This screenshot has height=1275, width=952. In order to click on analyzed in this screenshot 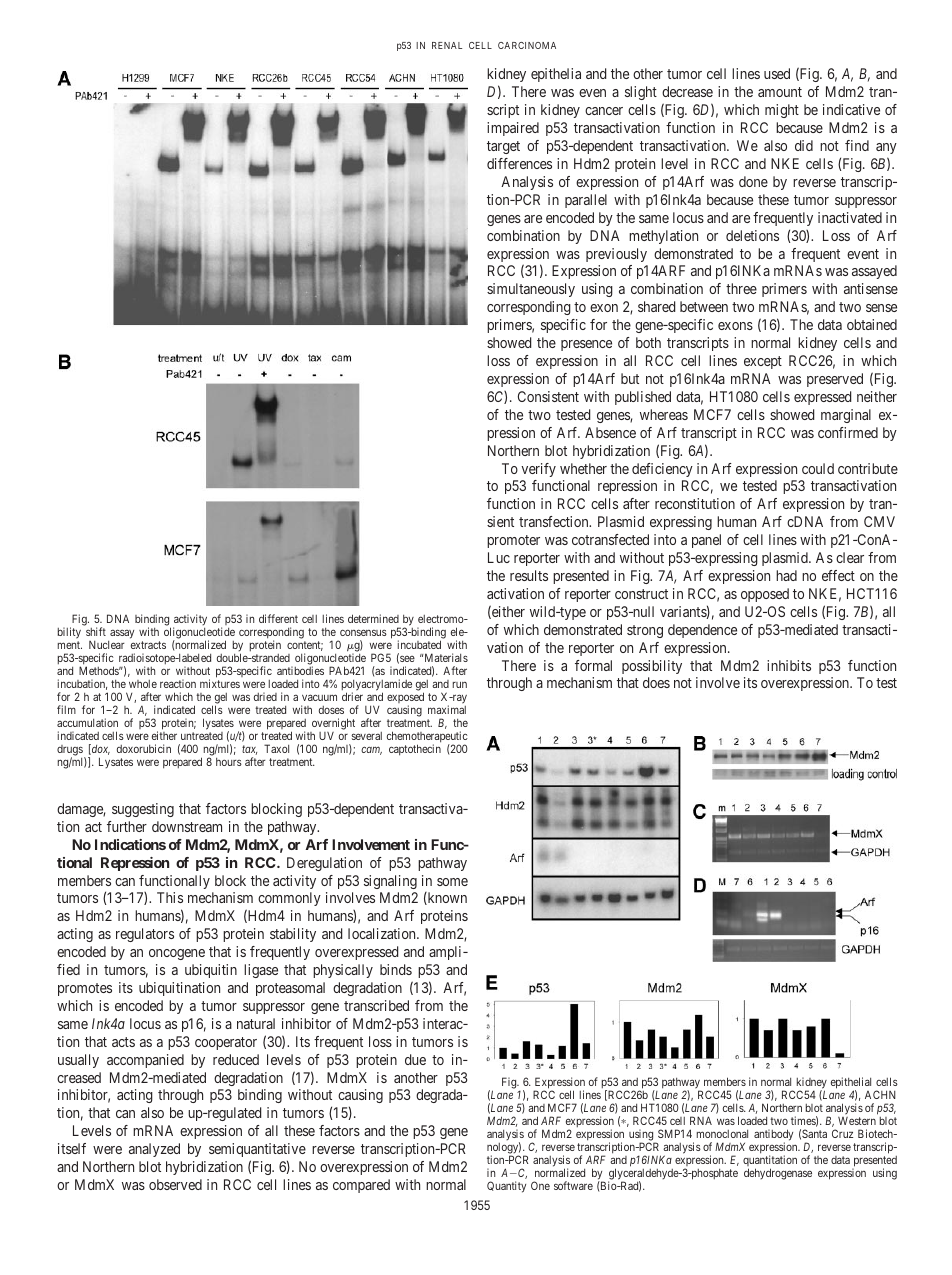, I will do `click(154, 1150)`.
